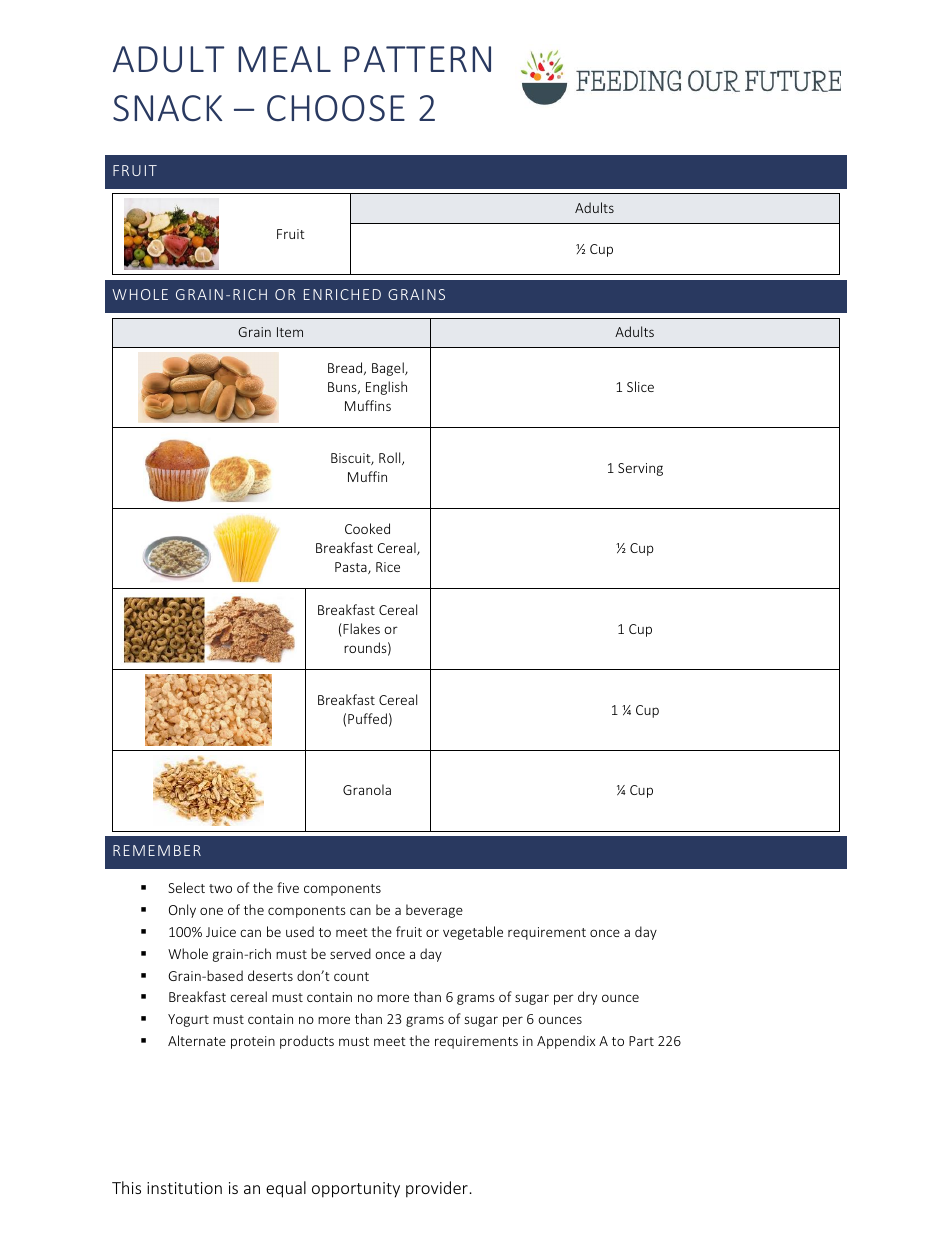  I want to click on Pasta, so click(352, 568).
